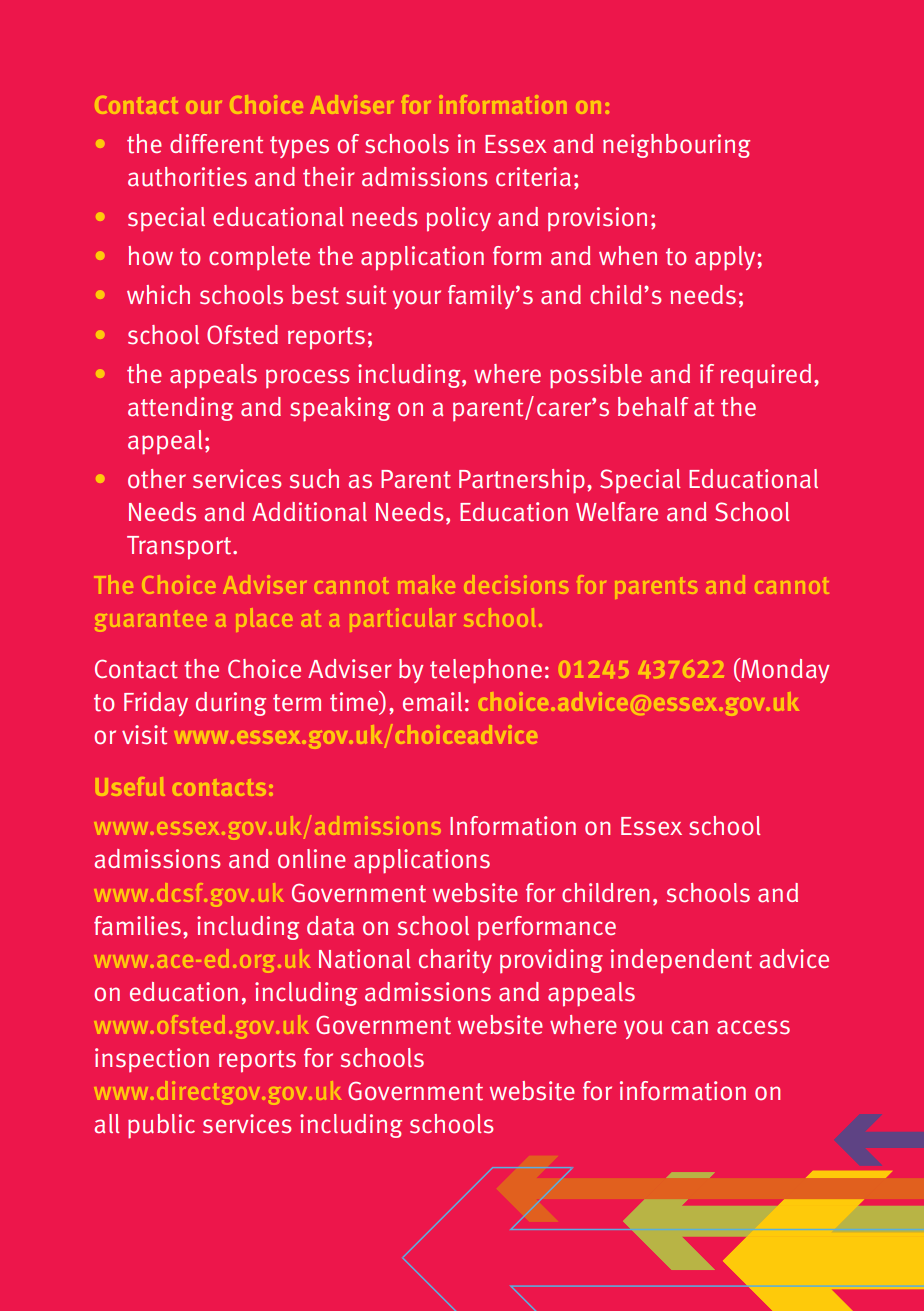 Image resolution: width=924 pixels, height=1311 pixels. Describe the element at coordinates (455, 961) in the screenshot. I see `charity` at that location.
